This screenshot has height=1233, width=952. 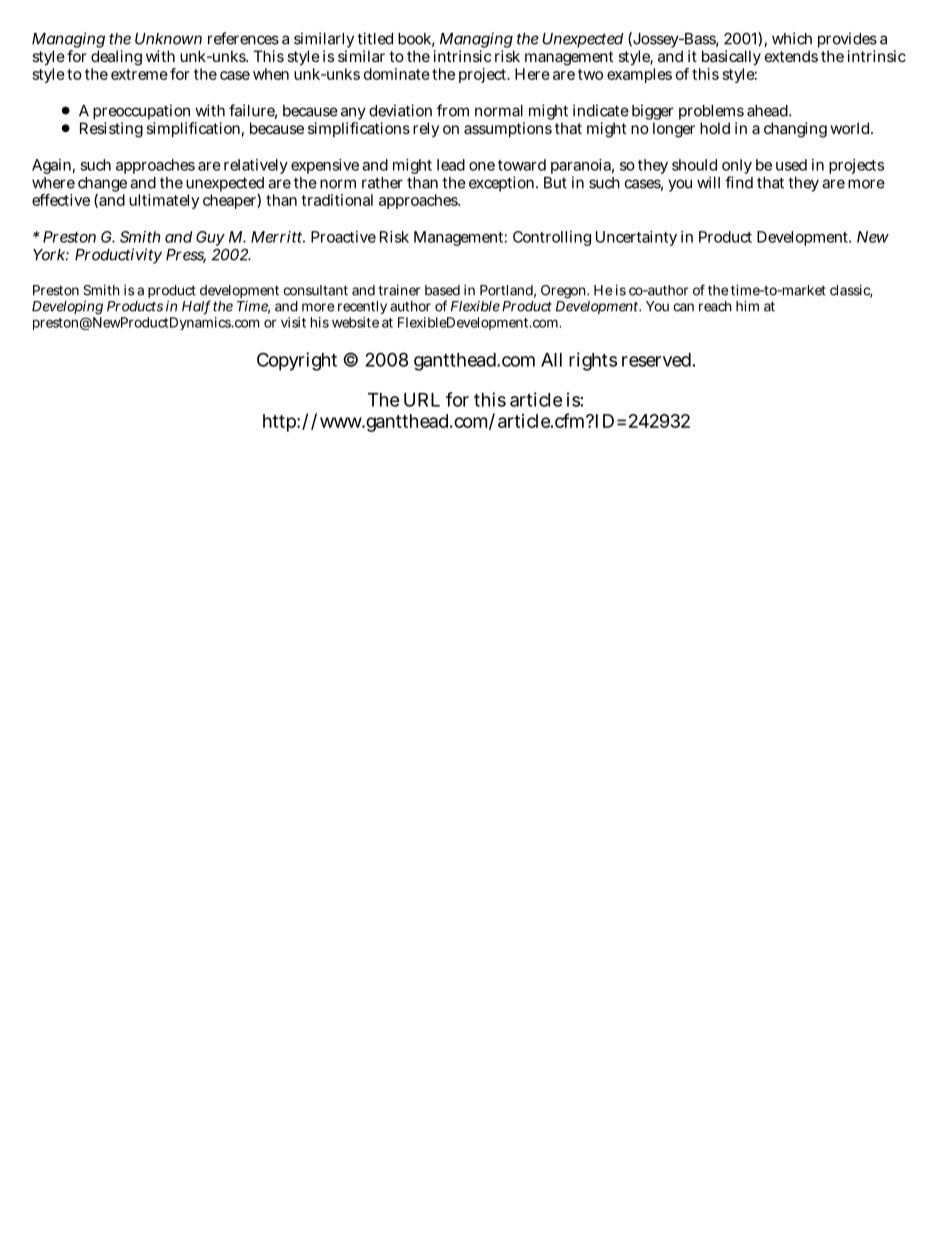 I want to click on Half, so click(x=196, y=307).
